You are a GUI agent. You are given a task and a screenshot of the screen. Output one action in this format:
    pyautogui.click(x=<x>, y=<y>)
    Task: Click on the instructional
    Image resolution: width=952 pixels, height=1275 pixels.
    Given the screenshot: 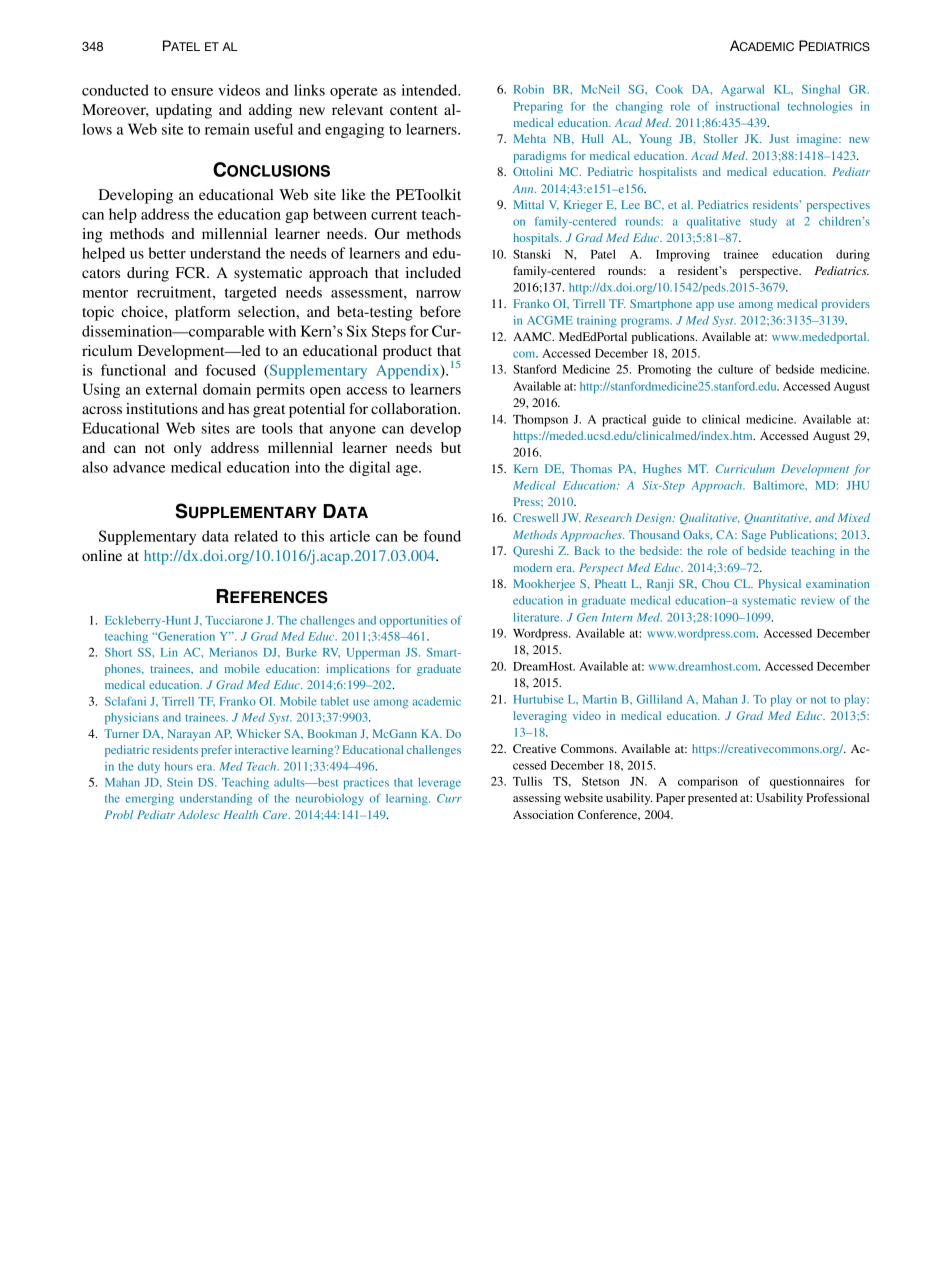 What is the action you would take?
    pyautogui.click(x=747, y=106)
